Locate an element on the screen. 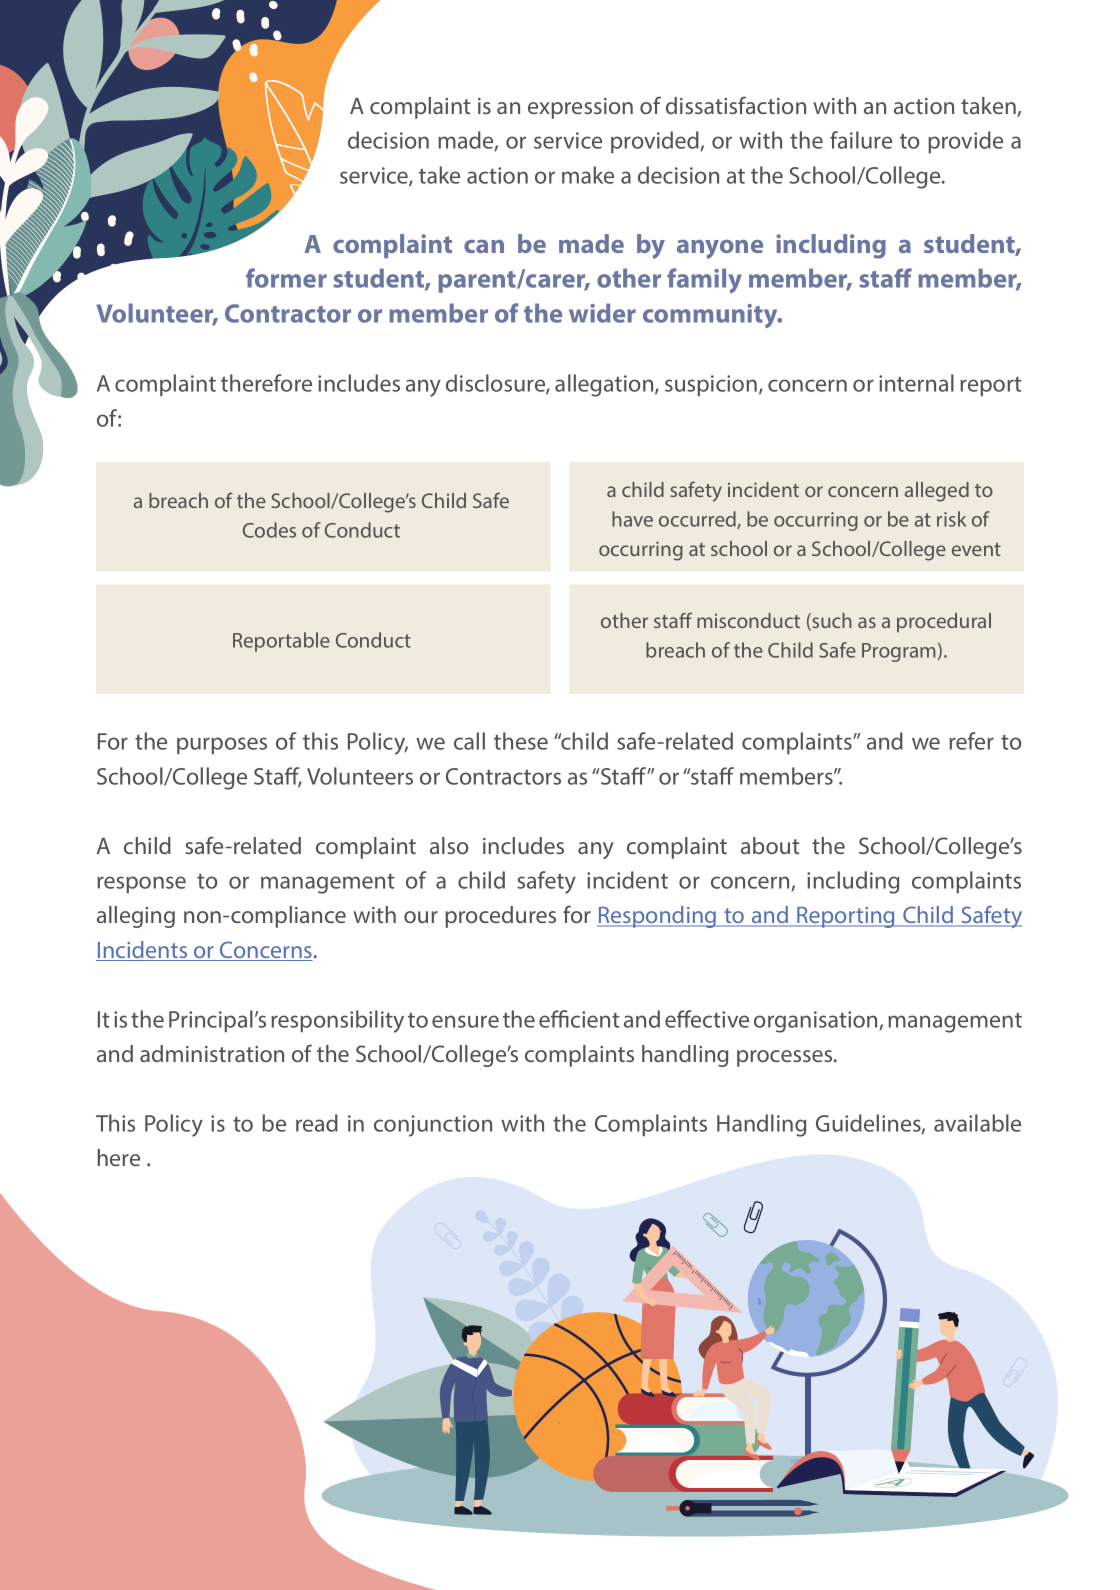  refer is located at coordinates (971, 741).
